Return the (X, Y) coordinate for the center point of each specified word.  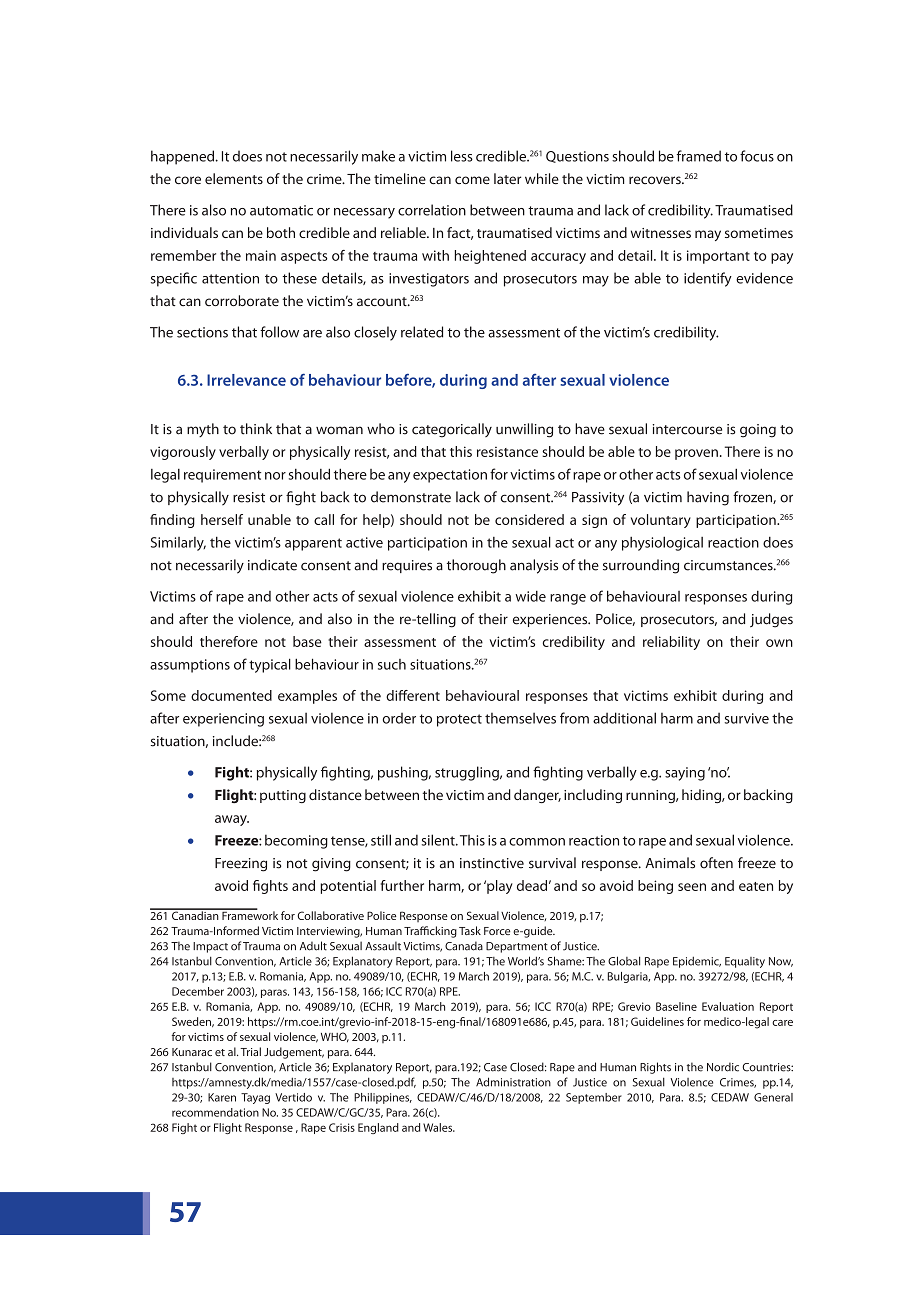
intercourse (687, 429)
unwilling (524, 430)
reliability (671, 643)
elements (234, 178)
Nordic (723, 1067)
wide (530, 596)
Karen (222, 1097)
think (256, 429)
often (716, 863)
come (472, 180)
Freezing (241, 865)
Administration (513, 1082)
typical (270, 665)
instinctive (492, 863)
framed (699, 156)
